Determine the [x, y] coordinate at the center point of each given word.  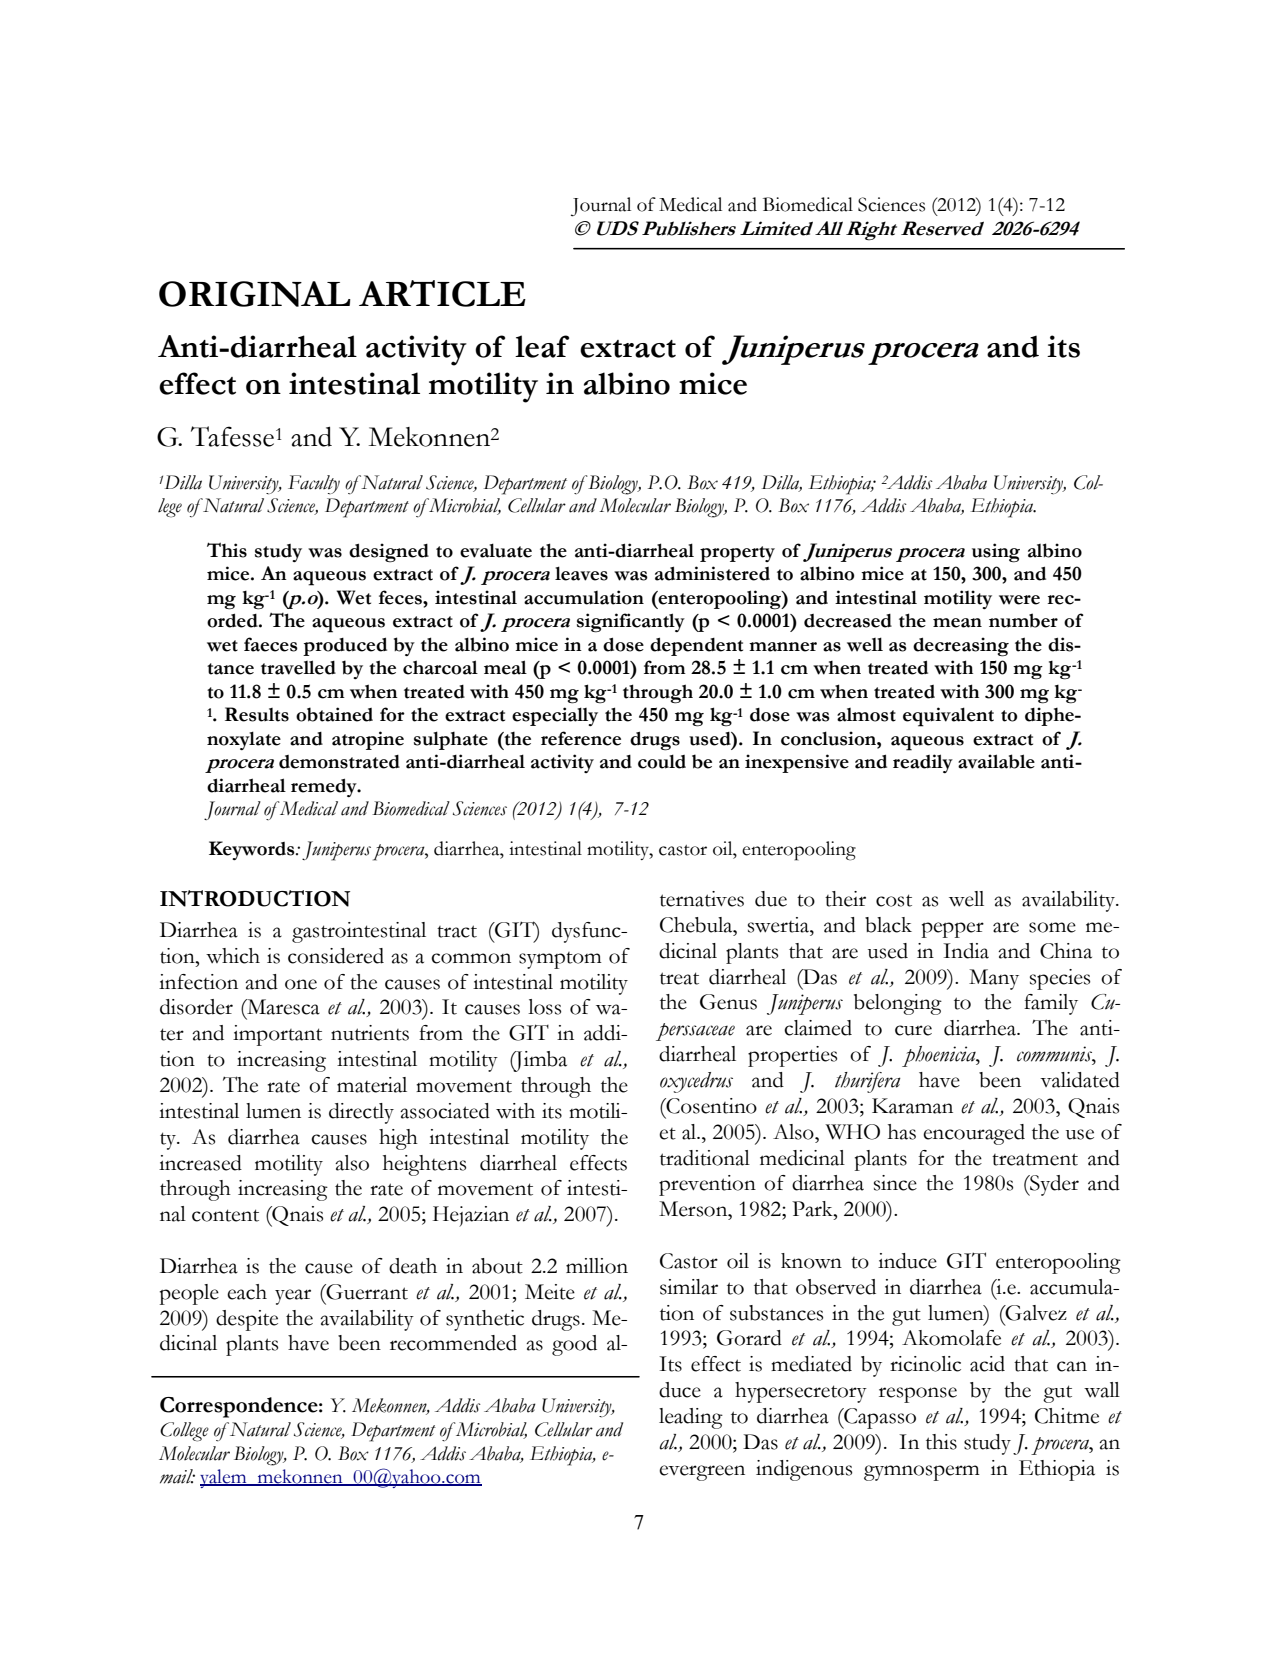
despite [247, 1320]
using [996, 553]
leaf [542, 346]
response [918, 1395]
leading [691, 1418]
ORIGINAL [255, 294]
